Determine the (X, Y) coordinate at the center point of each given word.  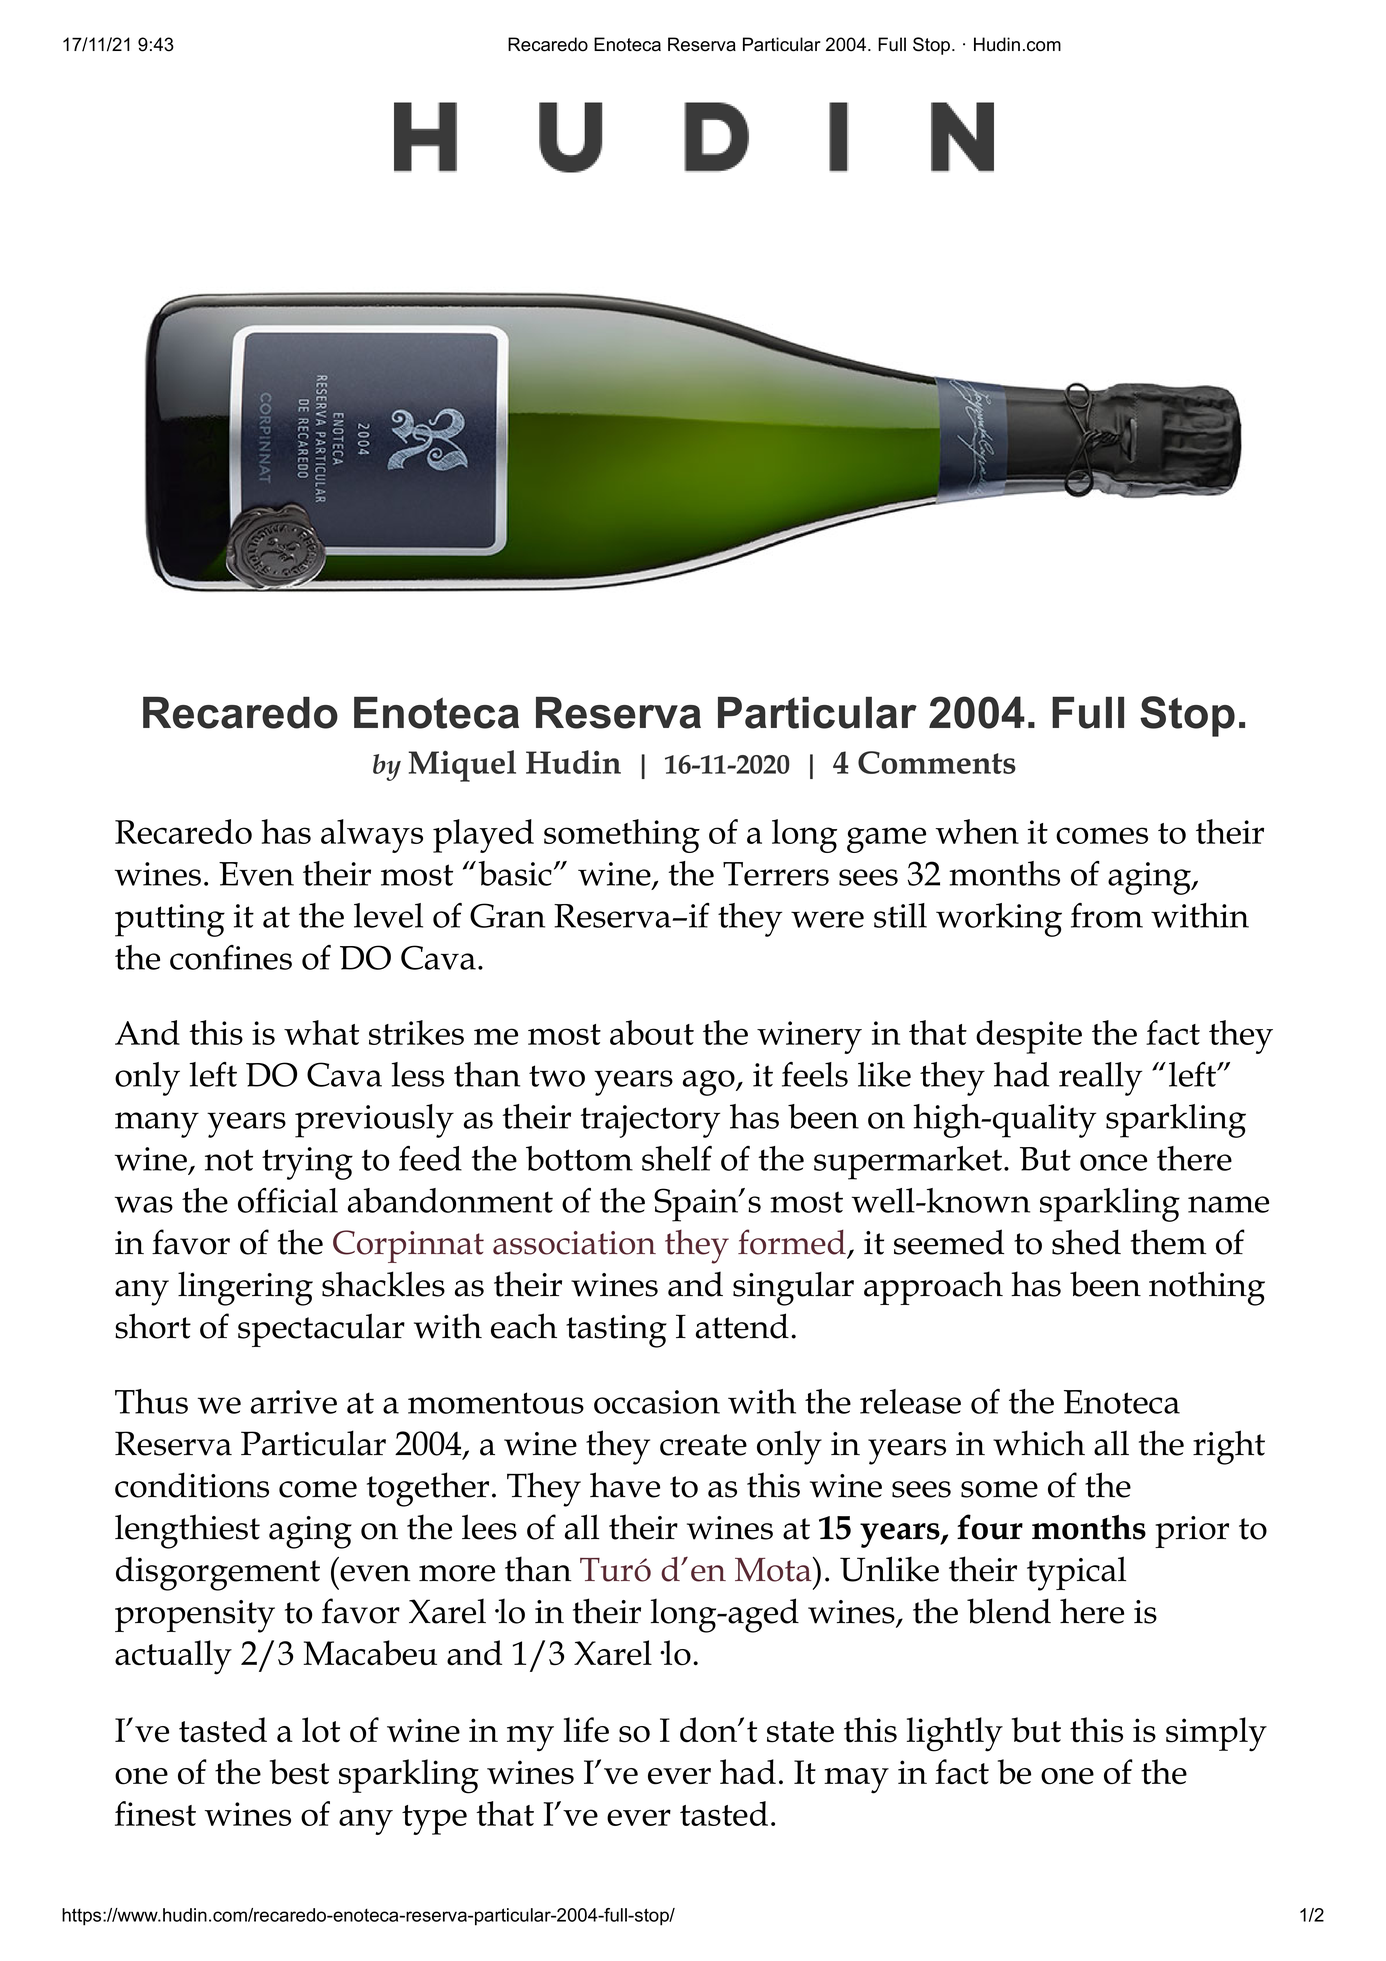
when (977, 831)
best (299, 1772)
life (586, 1729)
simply (1216, 1734)
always (372, 836)
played (483, 836)
